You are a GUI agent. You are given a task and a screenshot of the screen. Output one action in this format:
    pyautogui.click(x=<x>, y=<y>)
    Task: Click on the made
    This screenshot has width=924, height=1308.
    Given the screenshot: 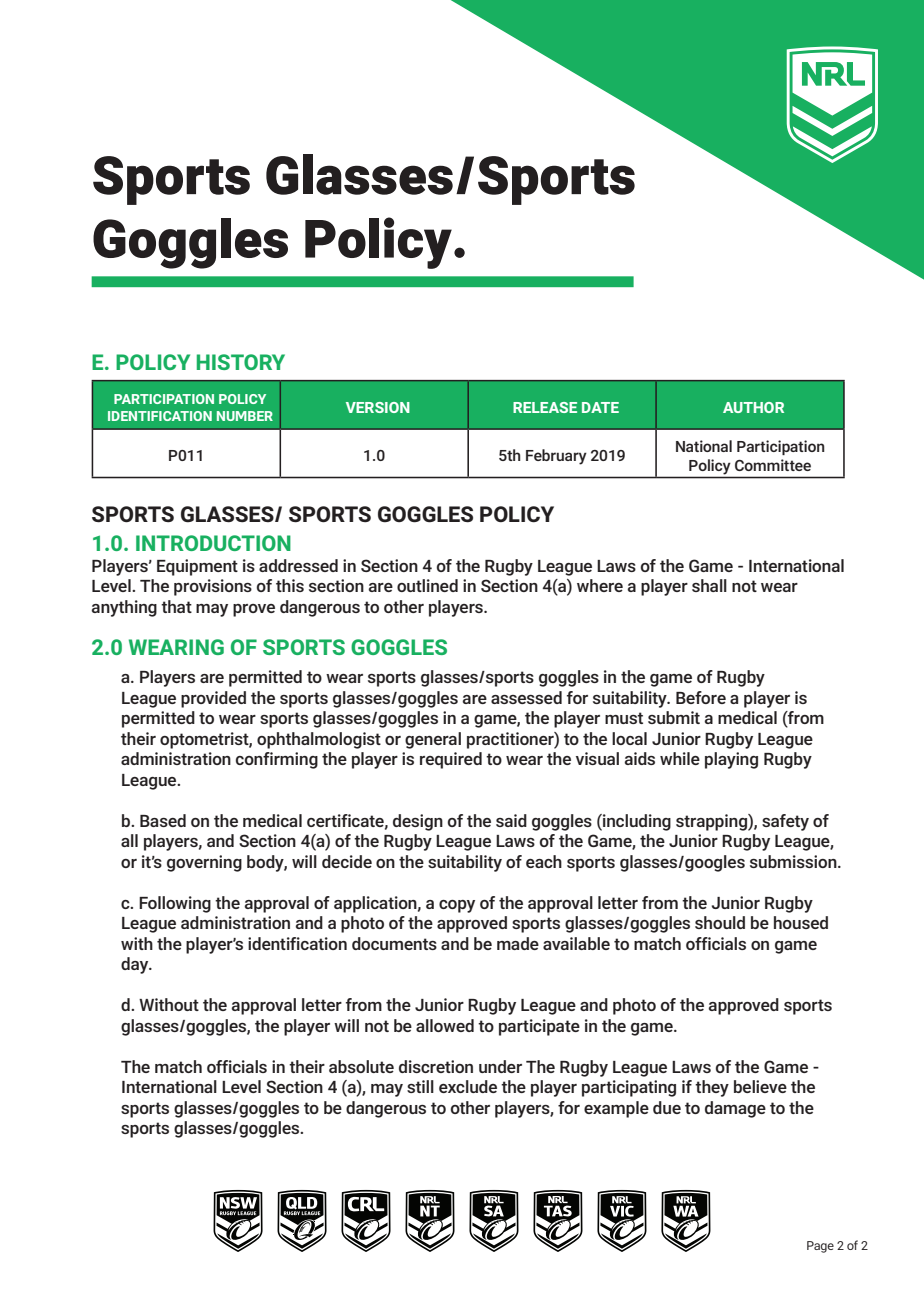 What is the action you would take?
    pyautogui.click(x=518, y=943)
